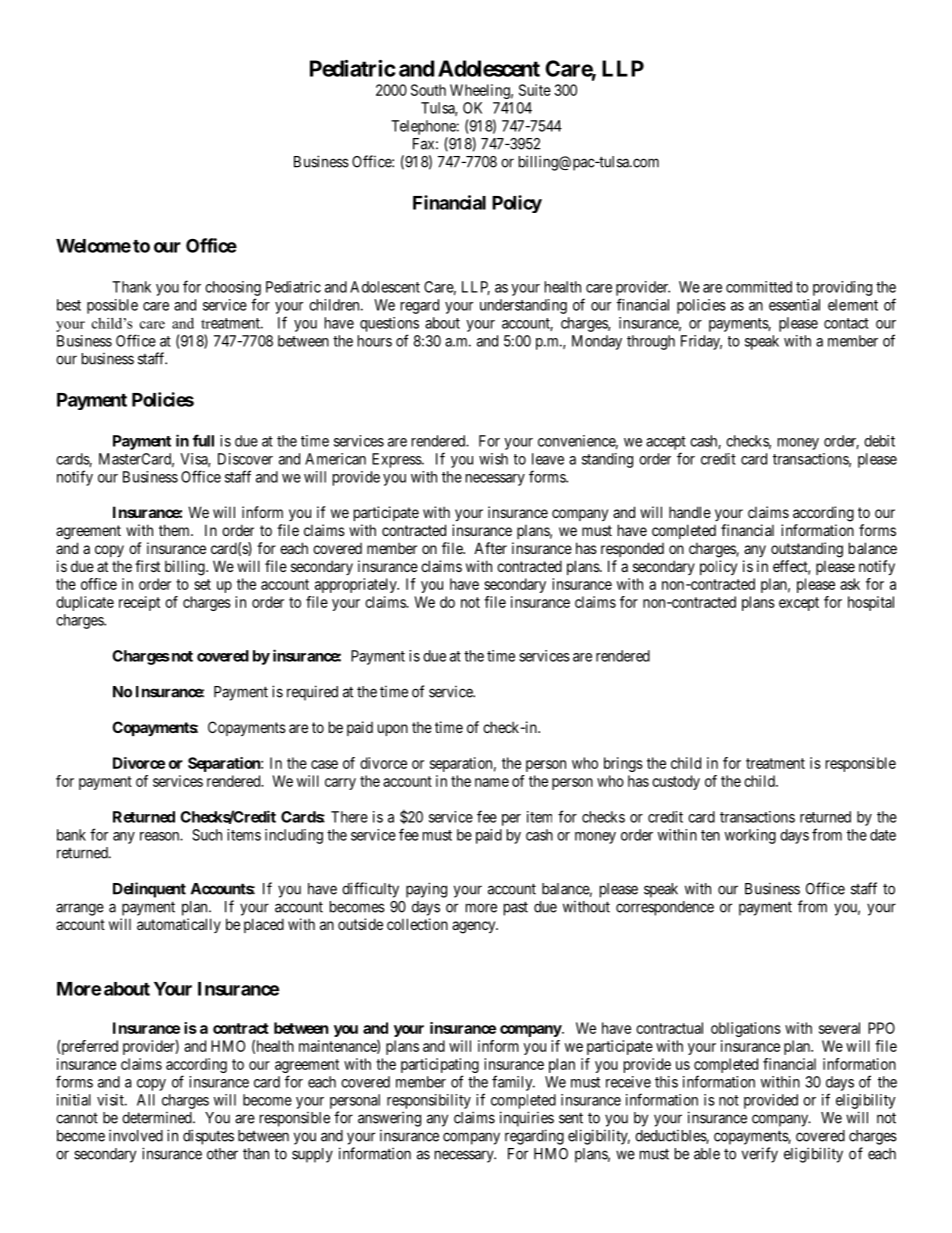 This image has height=1233, width=952. I want to click on inquiries, so click(527, 1119).
